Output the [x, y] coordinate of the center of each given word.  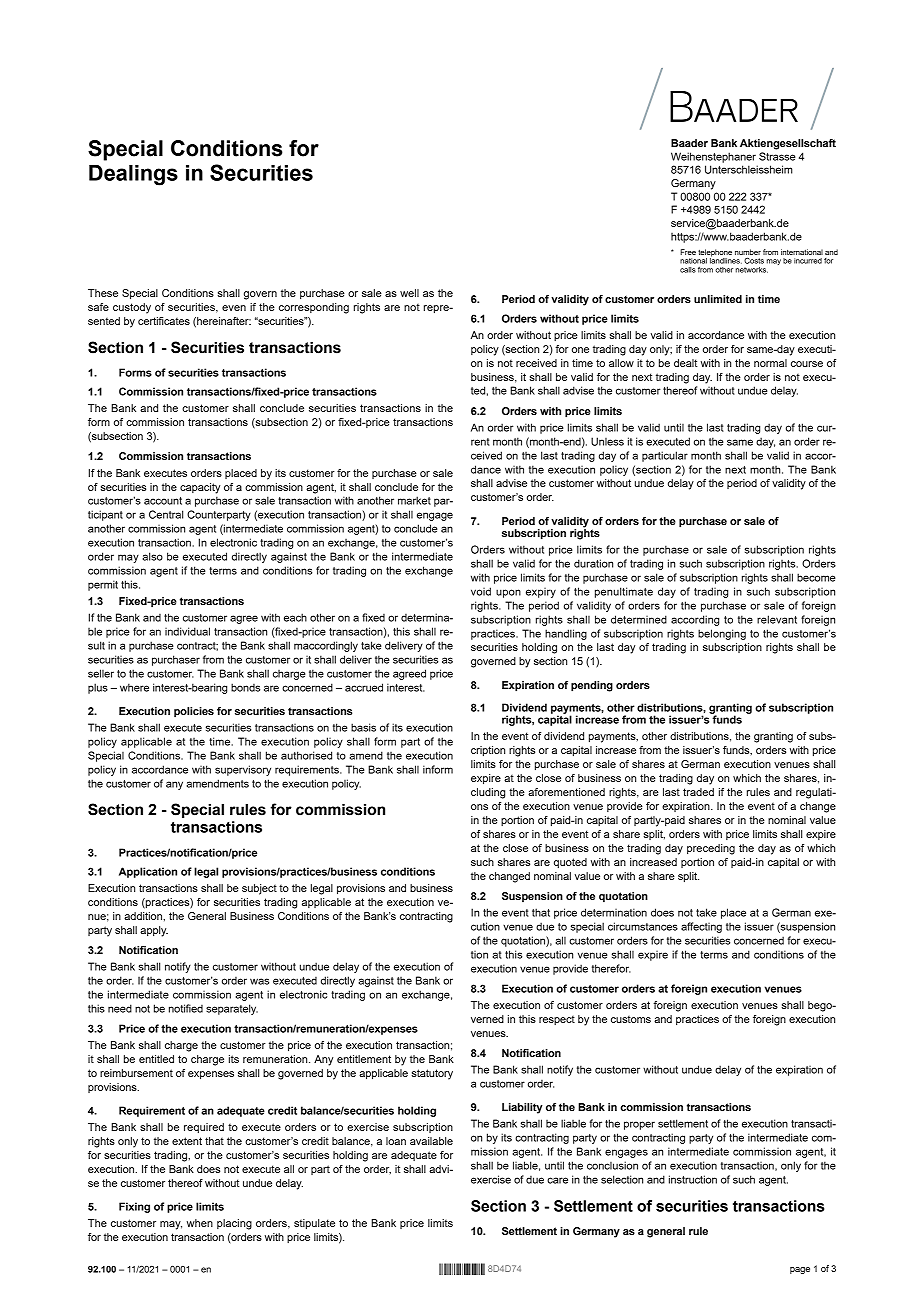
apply [154, 931]
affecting [701, 927]
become [816, 577]
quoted [570, 863]
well [409, 293]
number [748, 252]
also [152, 556]
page [800, 1270]
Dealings [133, 175]
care [557, 1180]
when [200, 1223]
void [481, 591]
